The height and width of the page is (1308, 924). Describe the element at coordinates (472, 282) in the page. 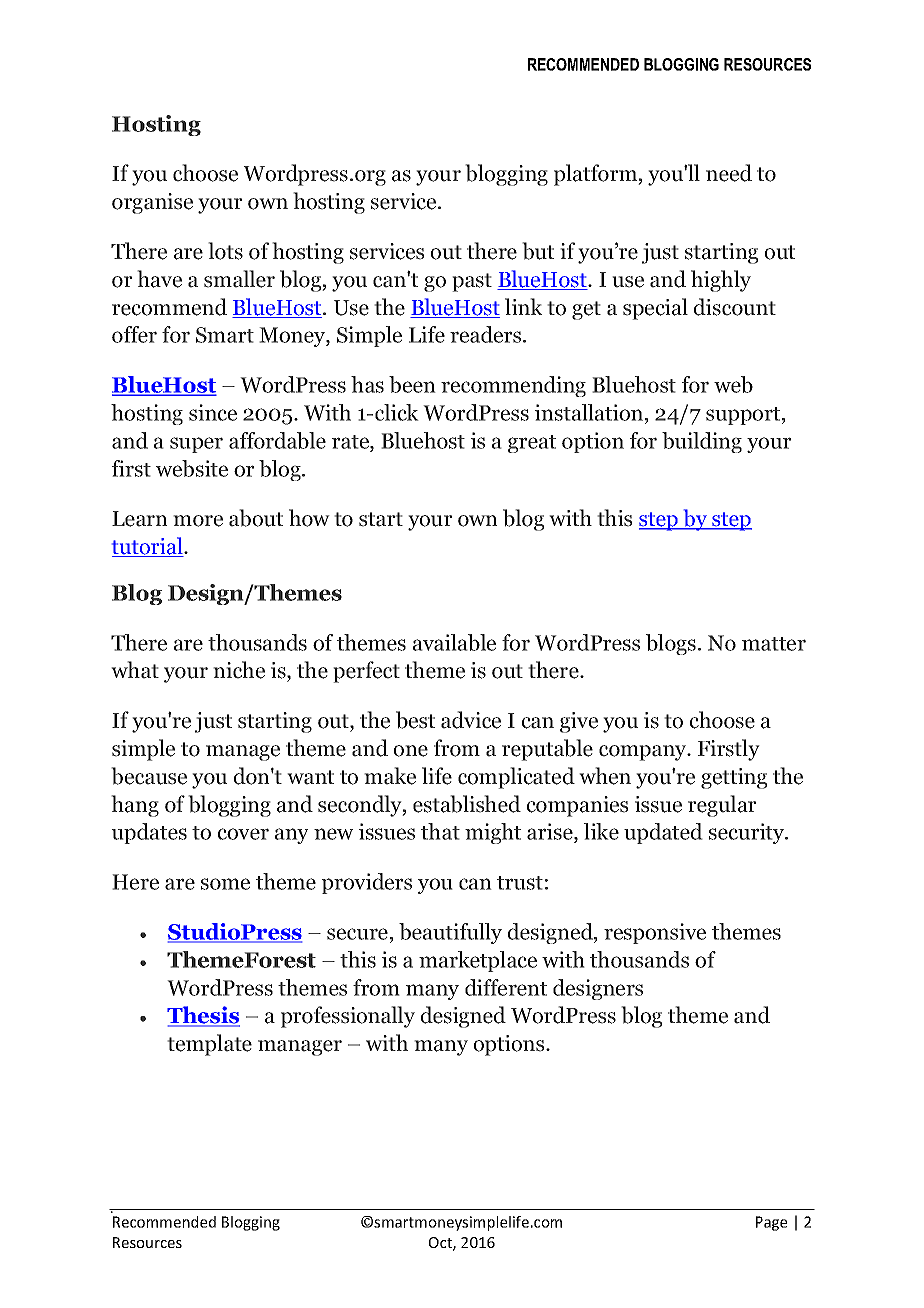

I see `past` at that location.
